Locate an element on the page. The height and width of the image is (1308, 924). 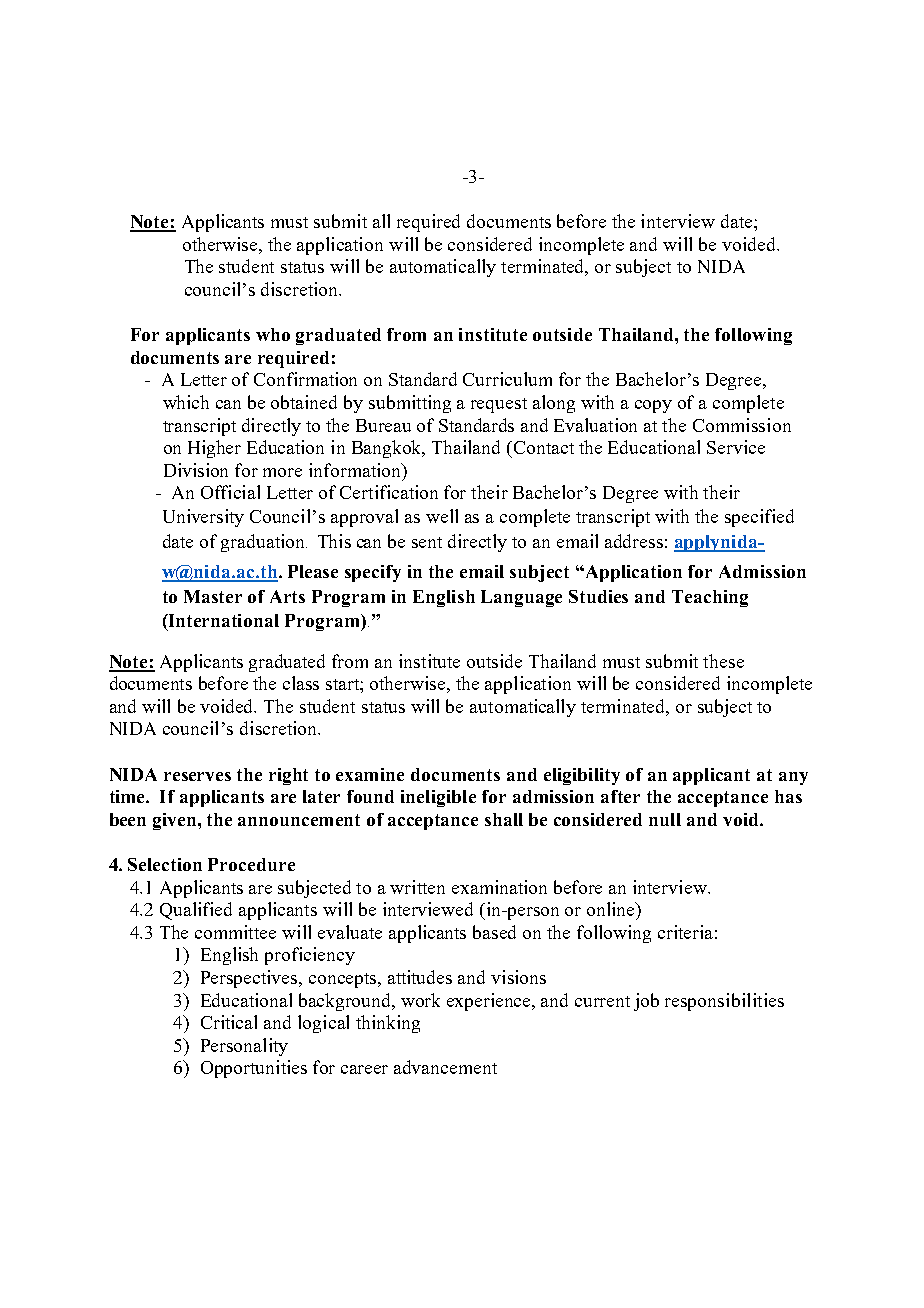
Critical is located at coordinates (229, 1022).
